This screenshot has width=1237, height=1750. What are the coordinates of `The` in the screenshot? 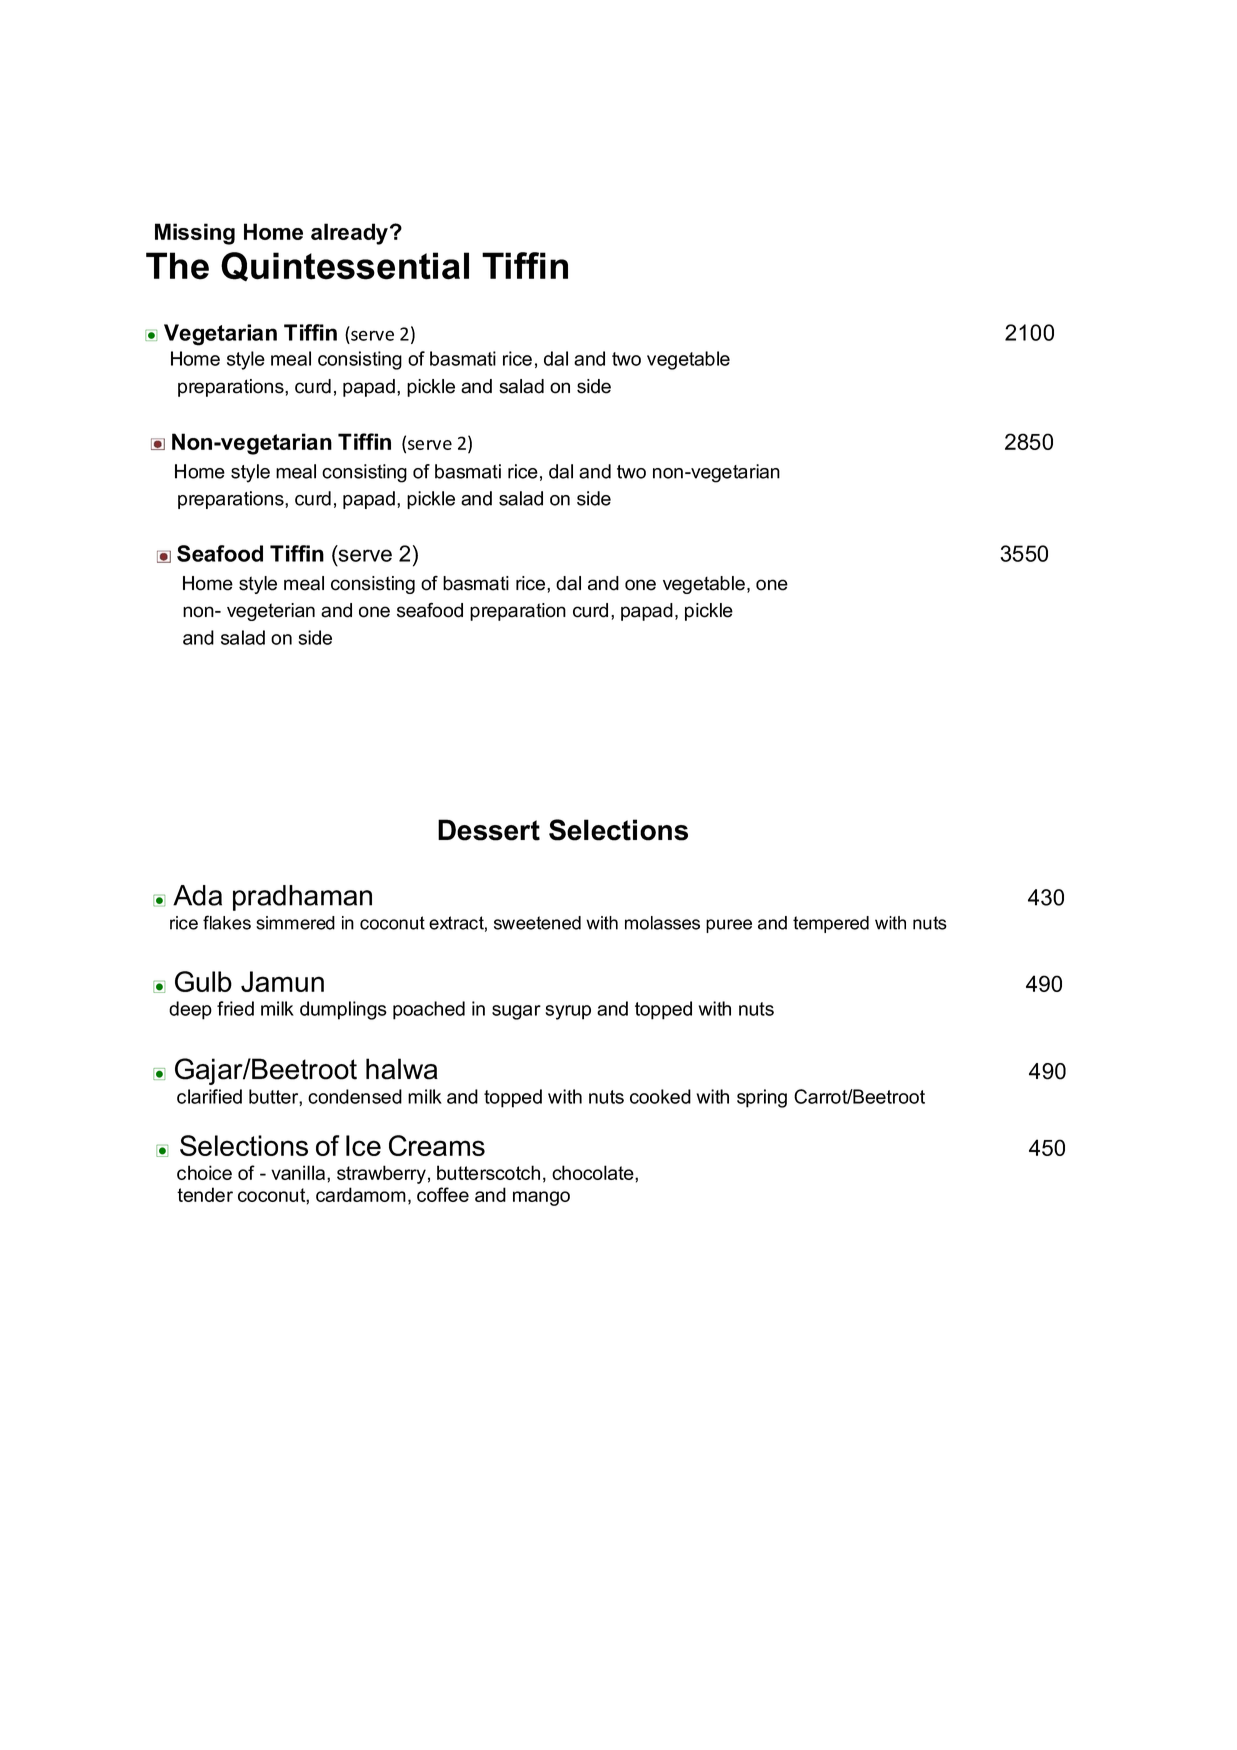 It's located at (177, 266).
